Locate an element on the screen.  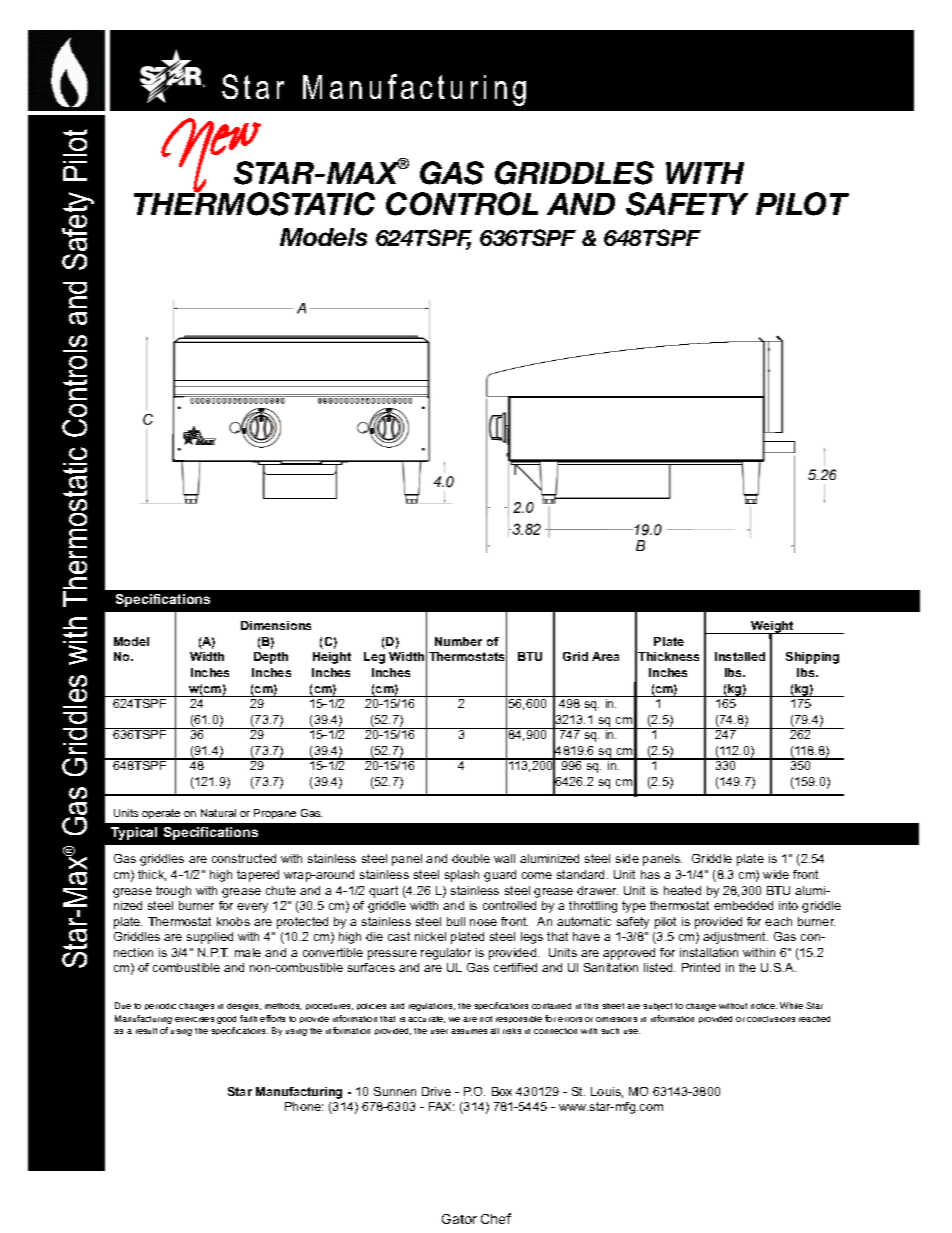
knobs is located at coordinates (233, 921).
